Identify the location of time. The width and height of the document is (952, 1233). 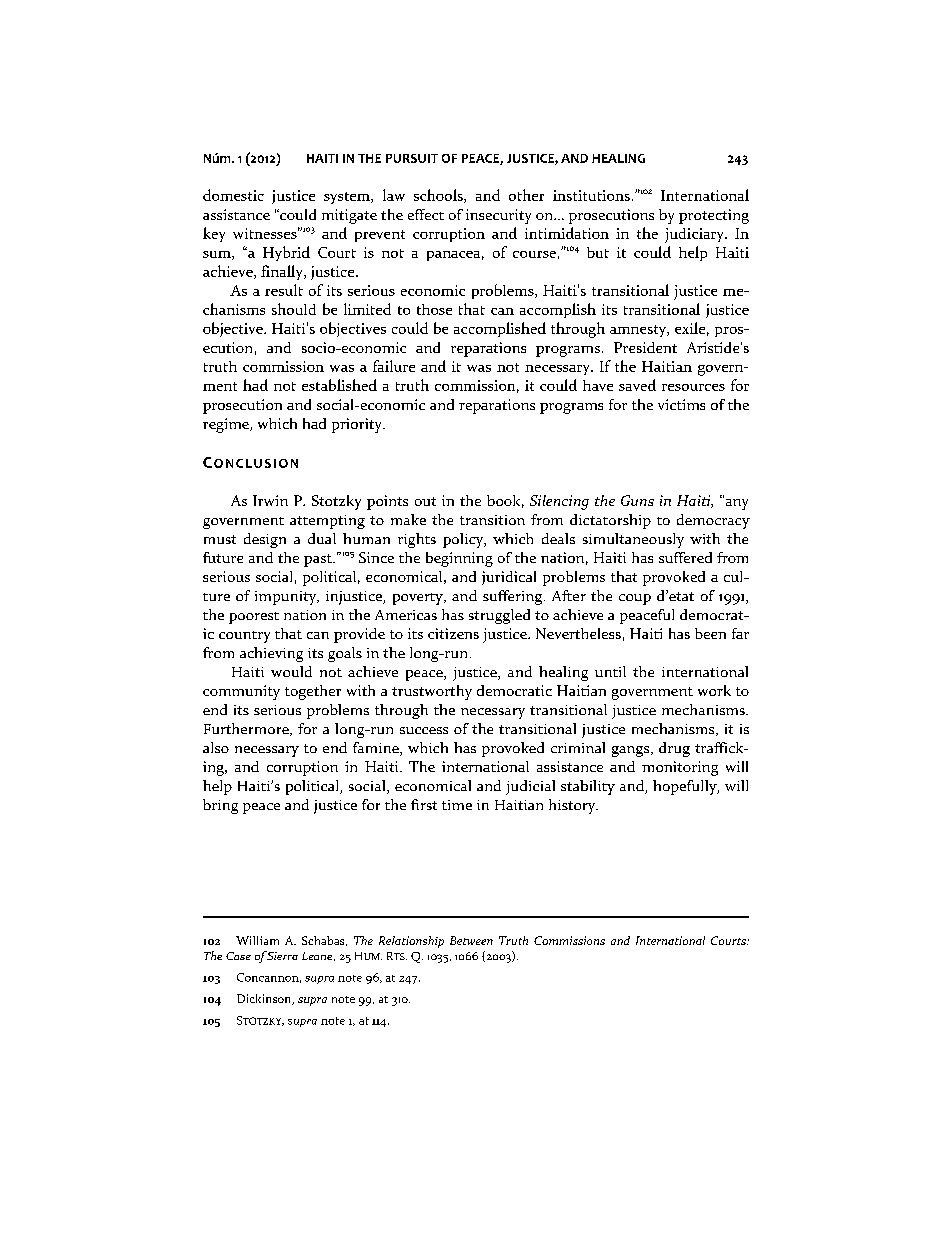
(457, 805).
